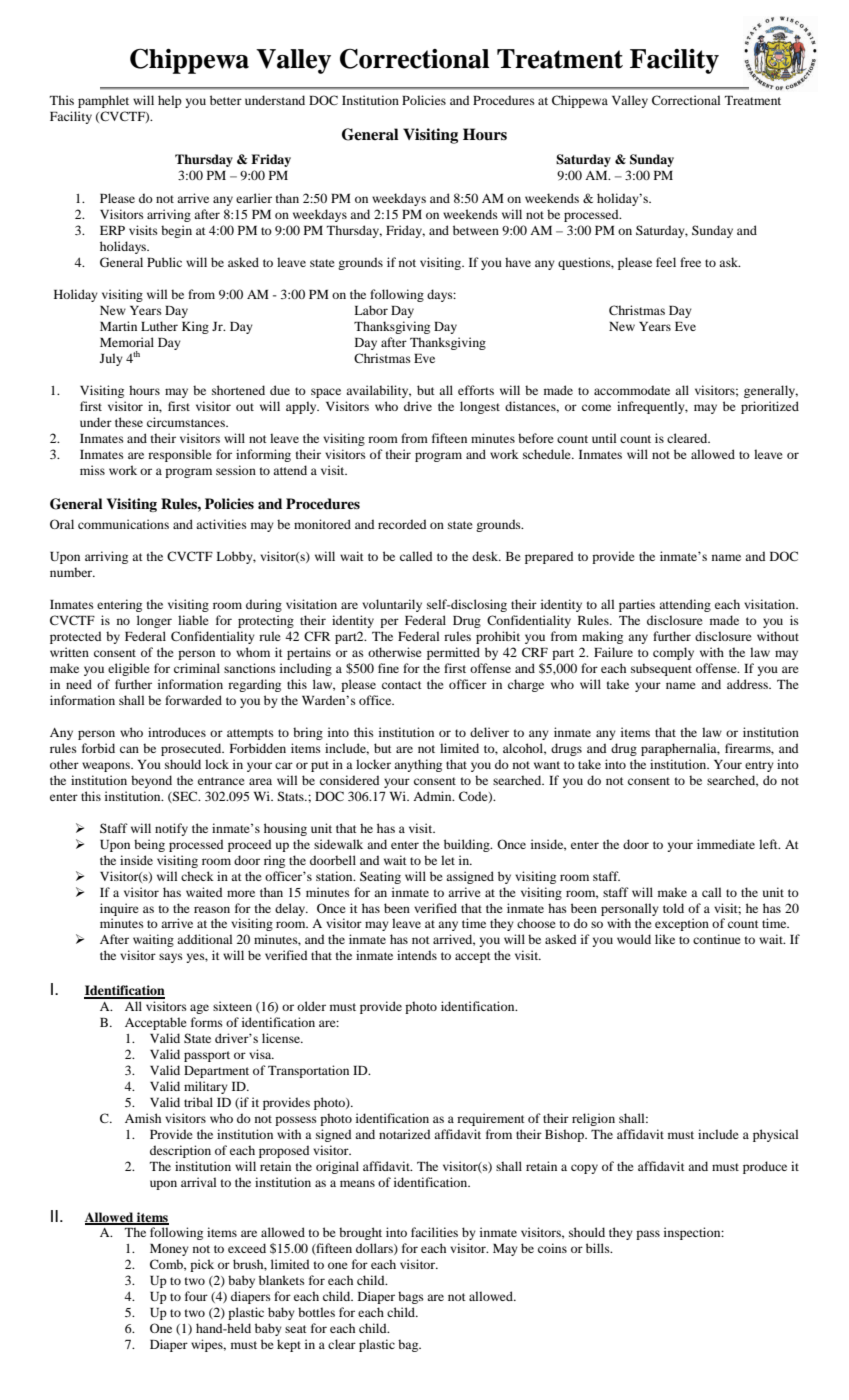 This document has height=1400, width=849. I want to click on free, so click(690, 262).
